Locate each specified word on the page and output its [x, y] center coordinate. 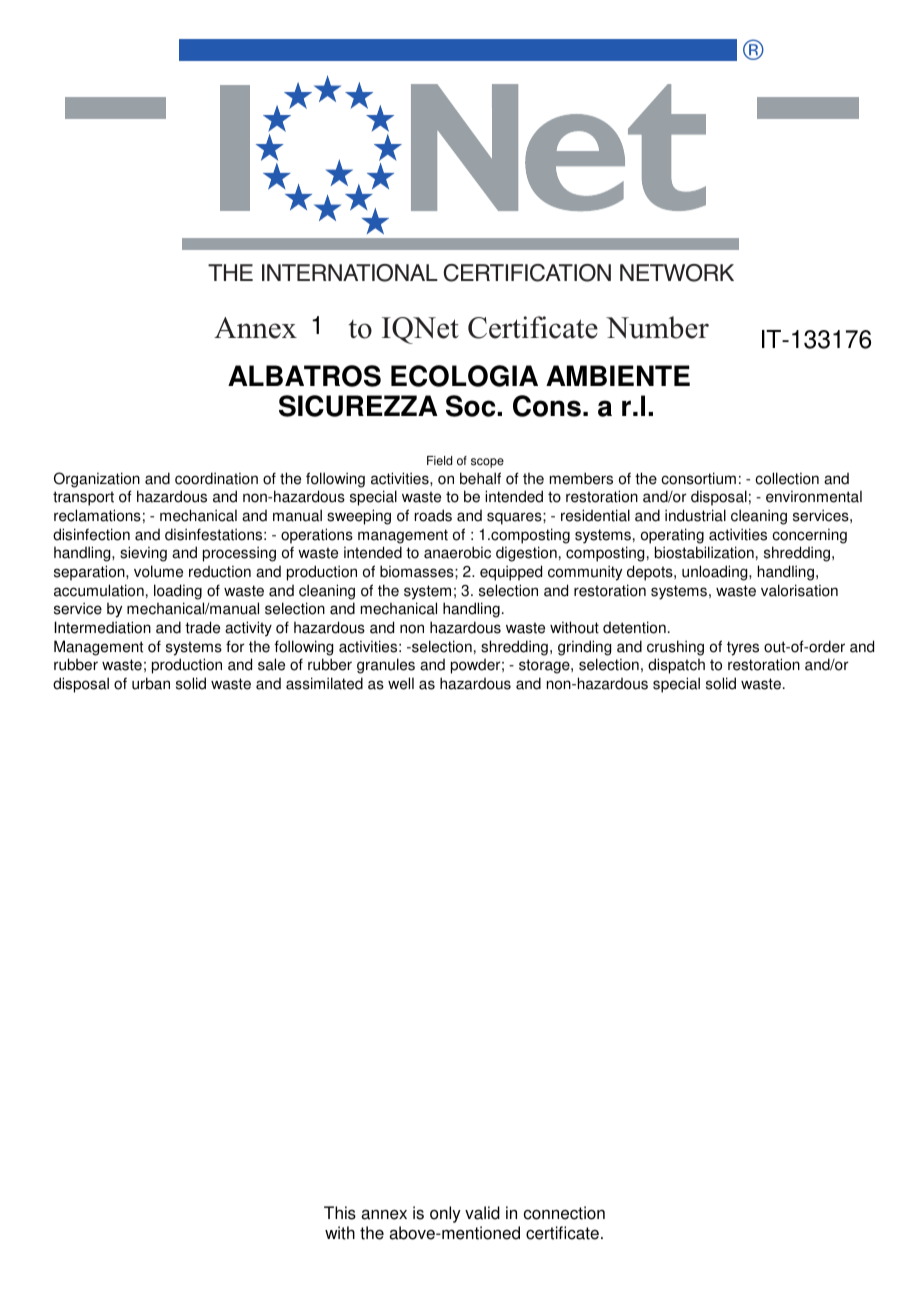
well [401, 683]
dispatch [676, 666]
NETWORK [677, 273]
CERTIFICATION [527, 273]
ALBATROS [304, 376]
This [340, 1213]
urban [151, 683]
